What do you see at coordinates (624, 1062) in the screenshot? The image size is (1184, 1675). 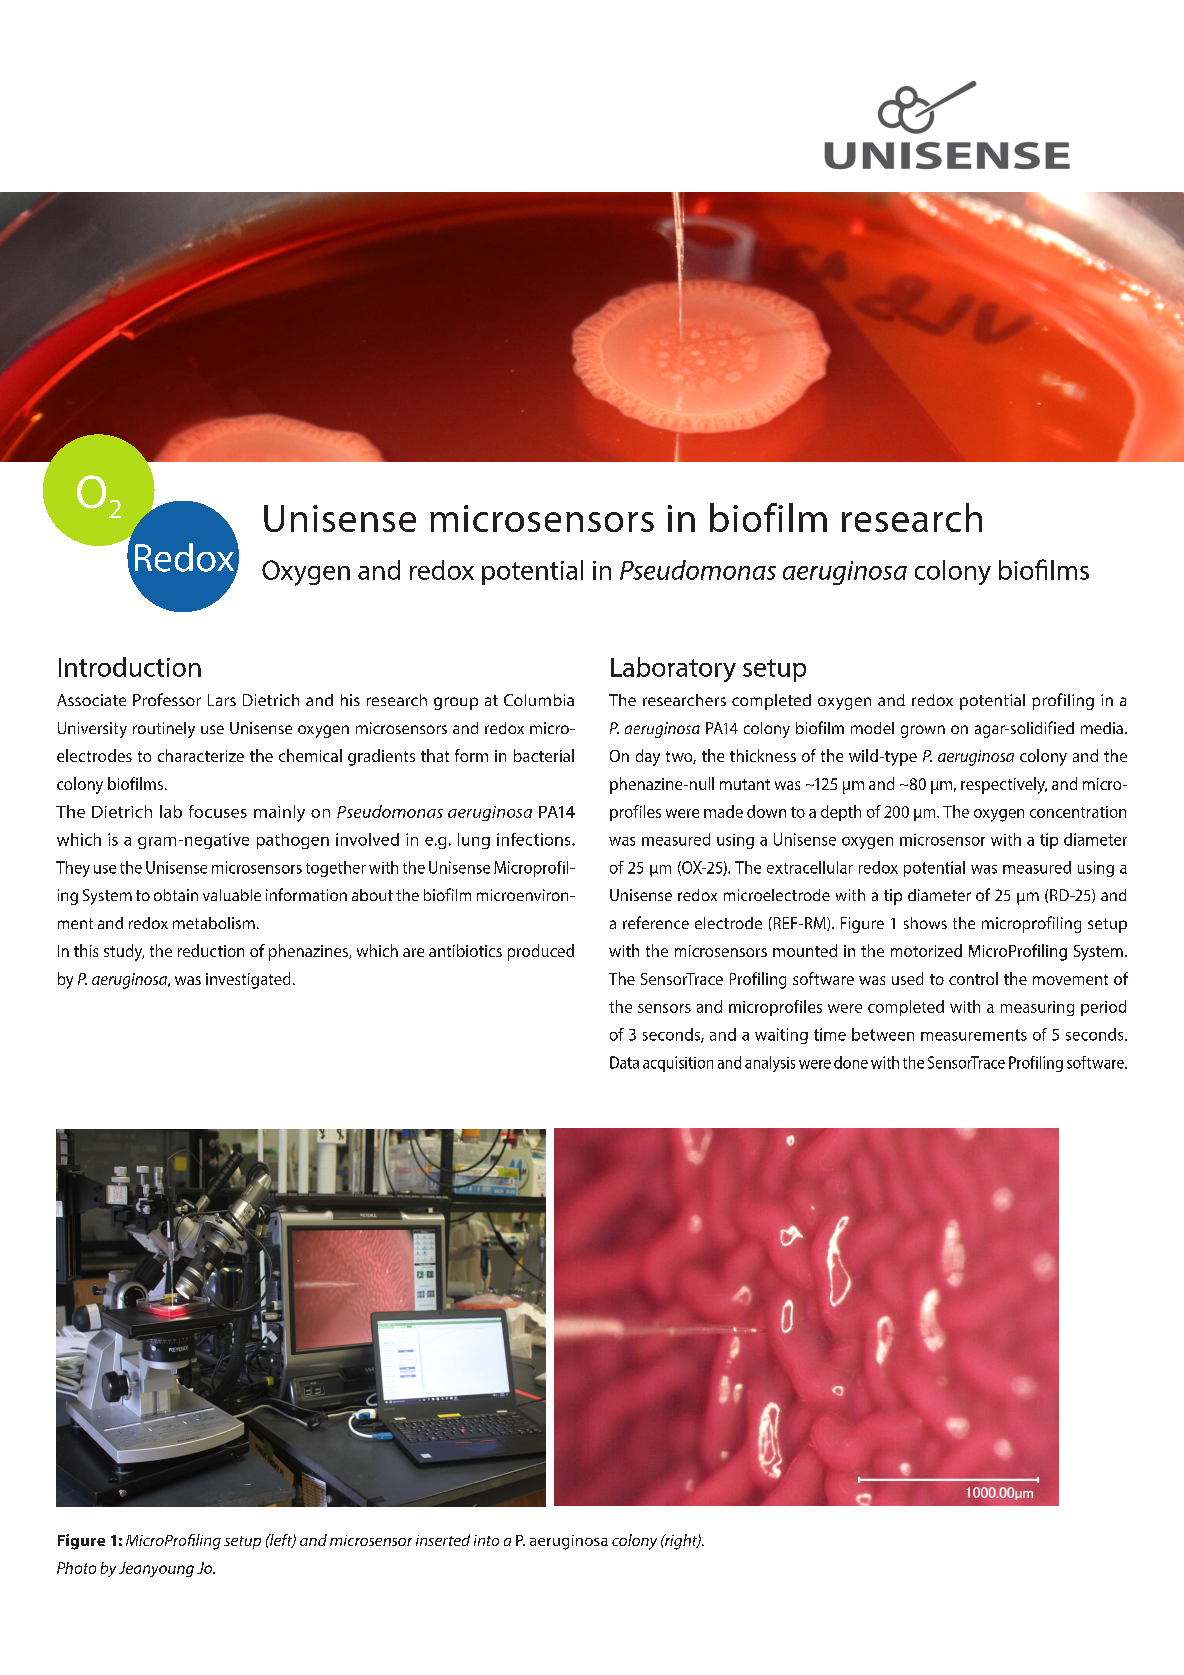 I see `Data` at bounding box center [624, 1062].
